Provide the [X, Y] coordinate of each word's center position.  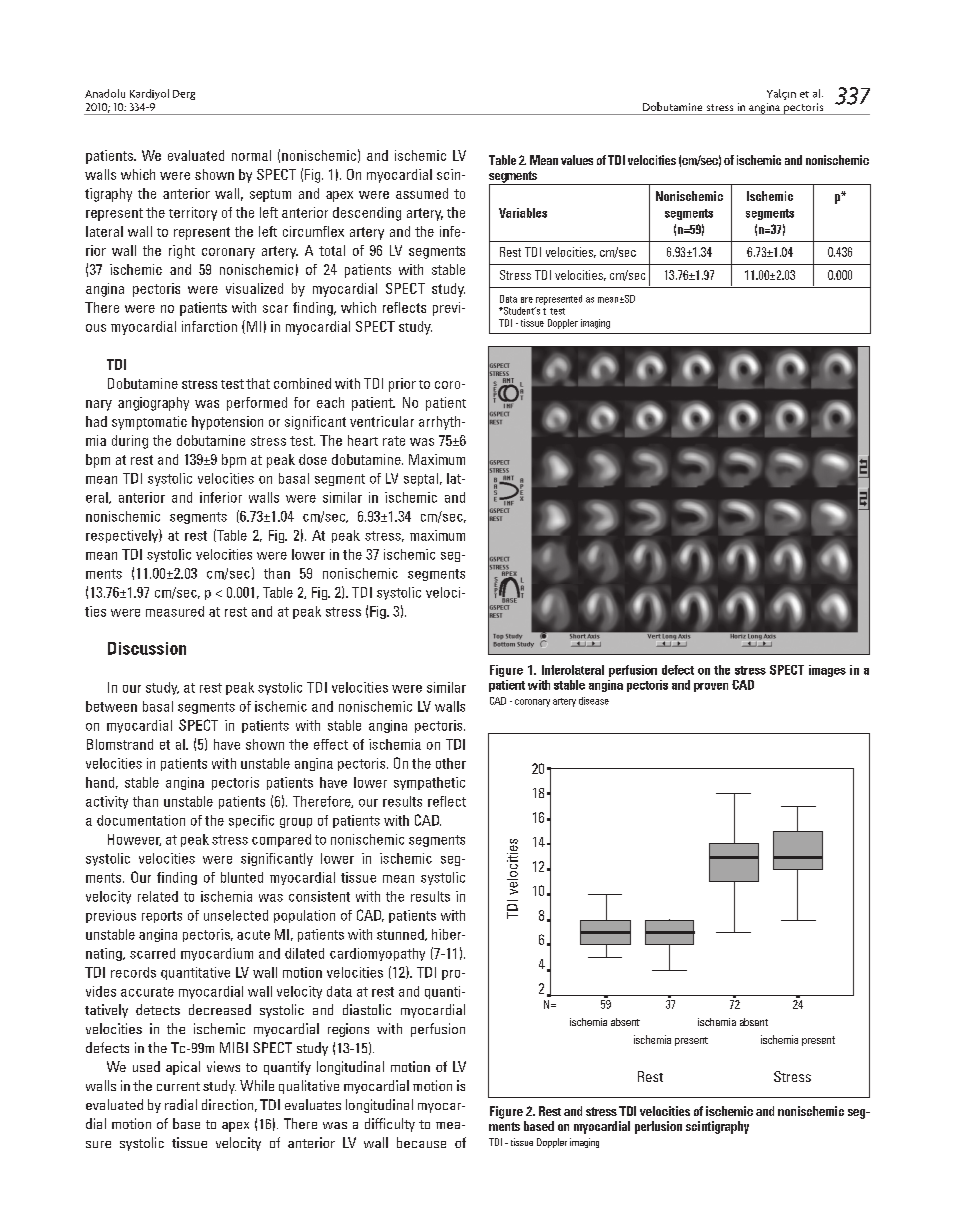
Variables [523, 213]
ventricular [382, 421]
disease [594, 701]
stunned [401, 935]
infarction [209, 326]
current [178, 1086]
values [577, 160]
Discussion [147, 648]
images [827, 671]
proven [711, 687]
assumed [422, 193]
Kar [137, 94]
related [158, 896]
